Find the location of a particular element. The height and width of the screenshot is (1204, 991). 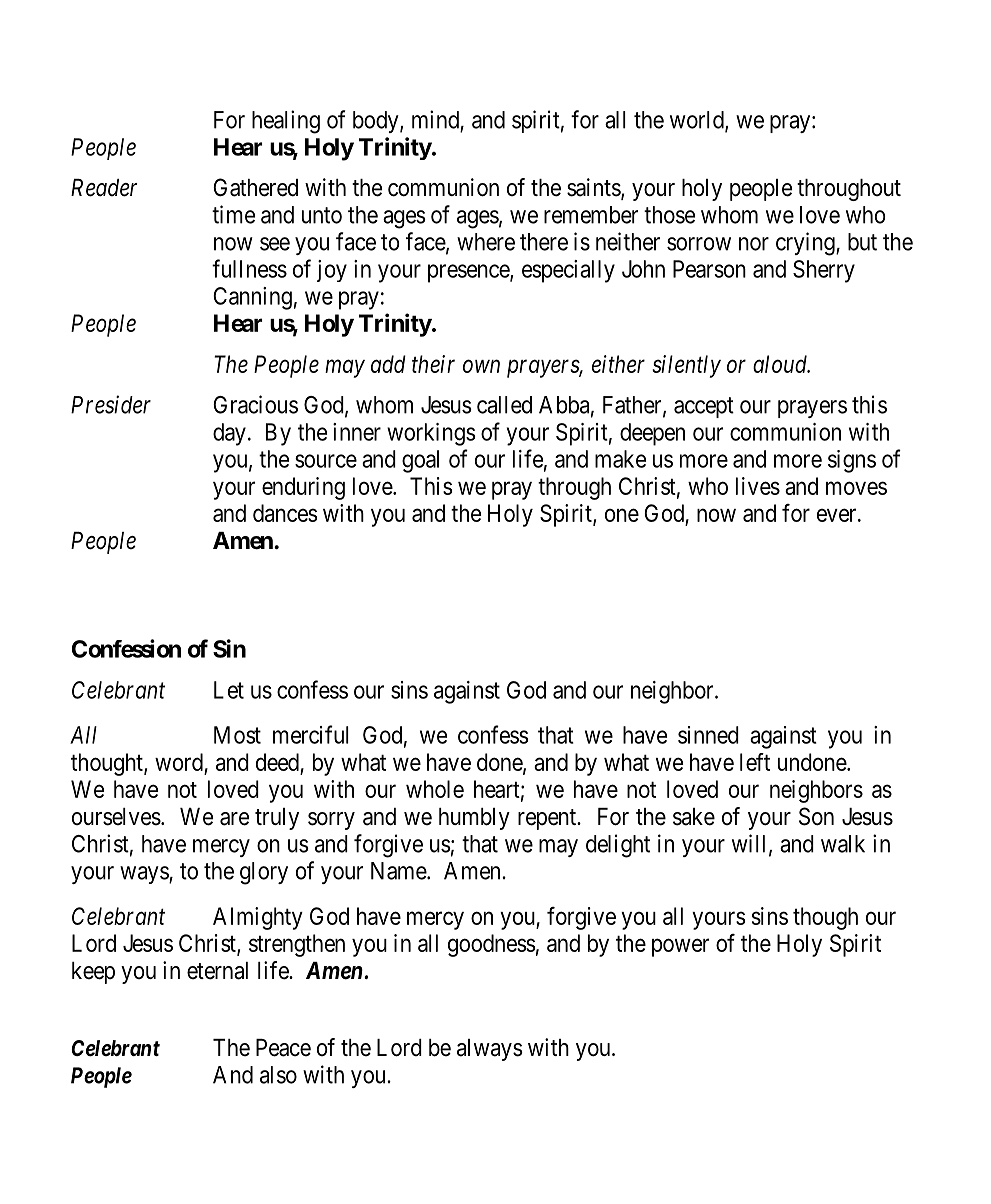

where is located at coordinates (486, 242).
